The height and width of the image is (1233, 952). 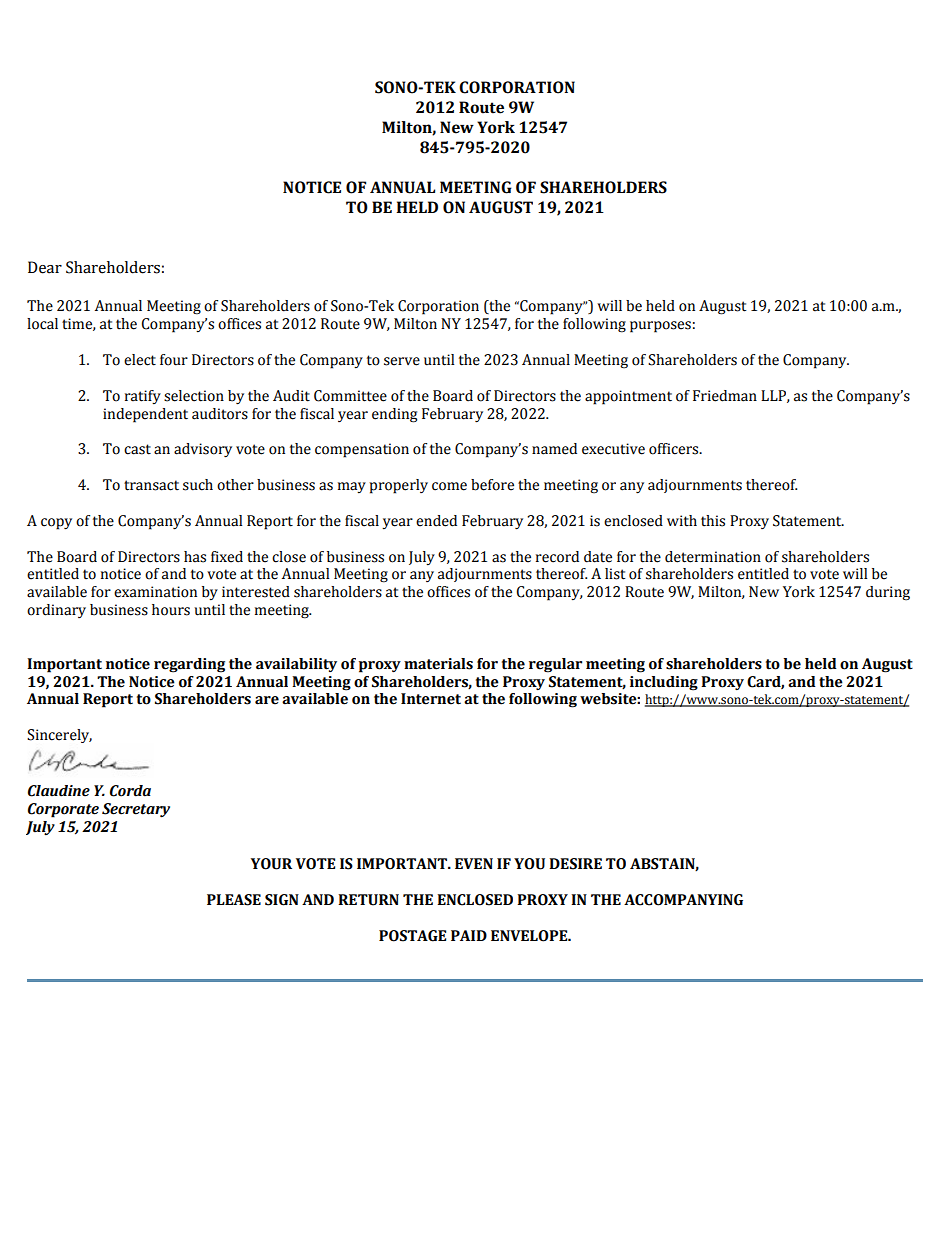 What do you see at coordinates (660, 327) in the image?
I see `purposes` at bounding box center [660, 327].
